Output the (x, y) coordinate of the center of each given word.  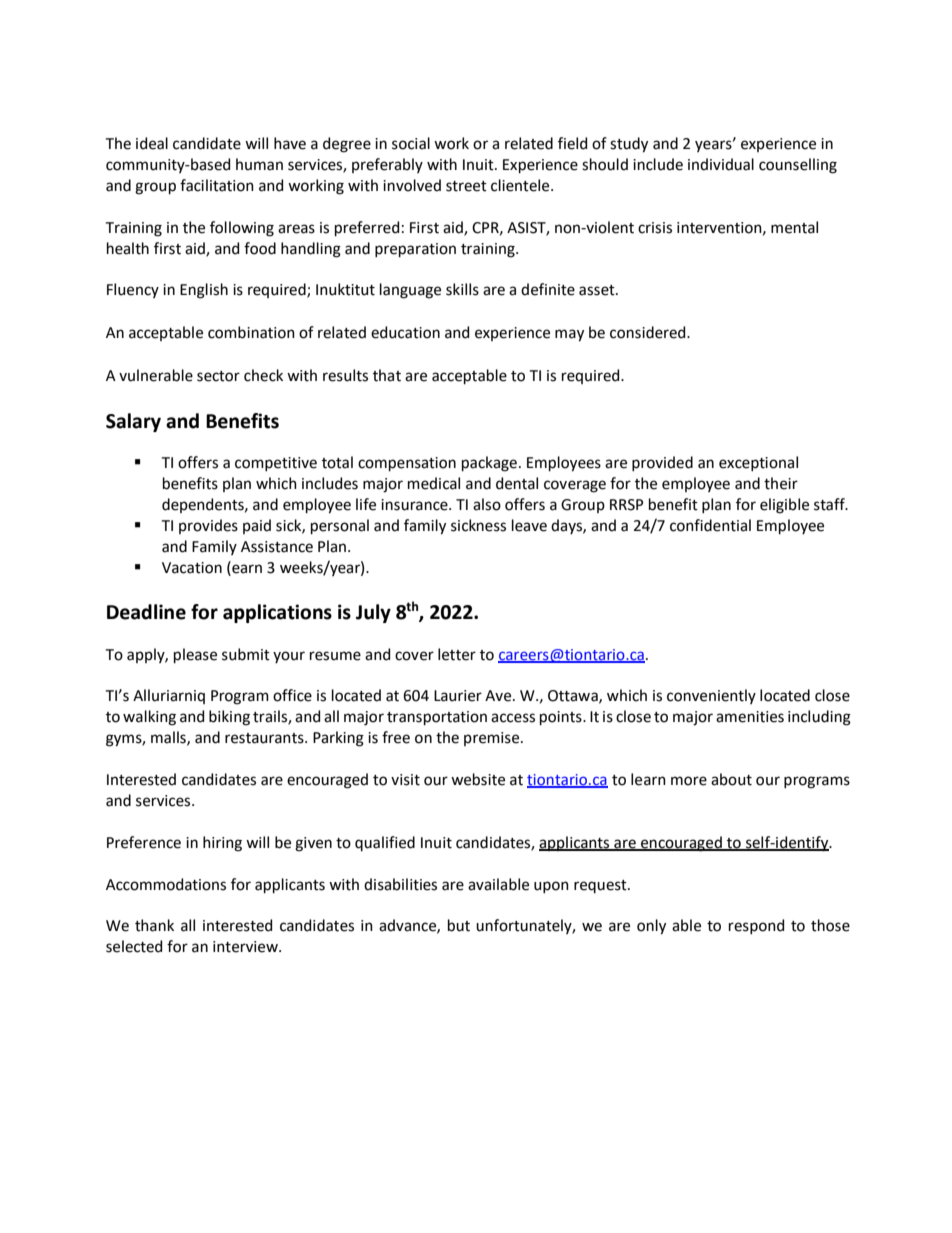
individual (721, 164)
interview (246, 947)
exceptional (758, 463)
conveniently (711, 696)
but (459, 925)
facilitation (217, 185)
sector (218, 376)
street (466, 186)
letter (457, 654)
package (489, 464)
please (195, 655)
